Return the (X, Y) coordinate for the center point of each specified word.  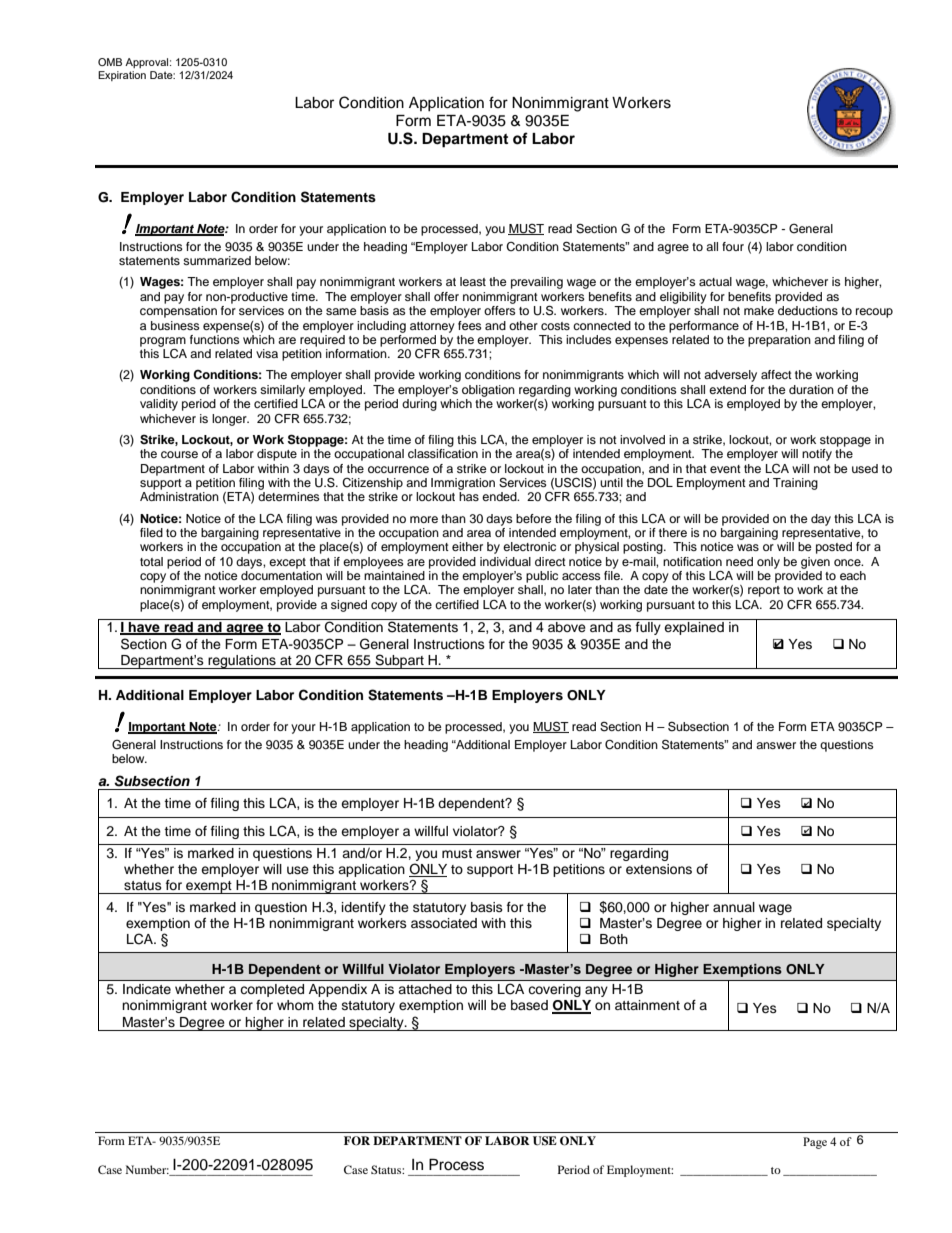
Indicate (147, 989)
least (473, 281)
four (733, 246)
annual (734, 907)
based (529, 1005)
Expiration (122, 76)
